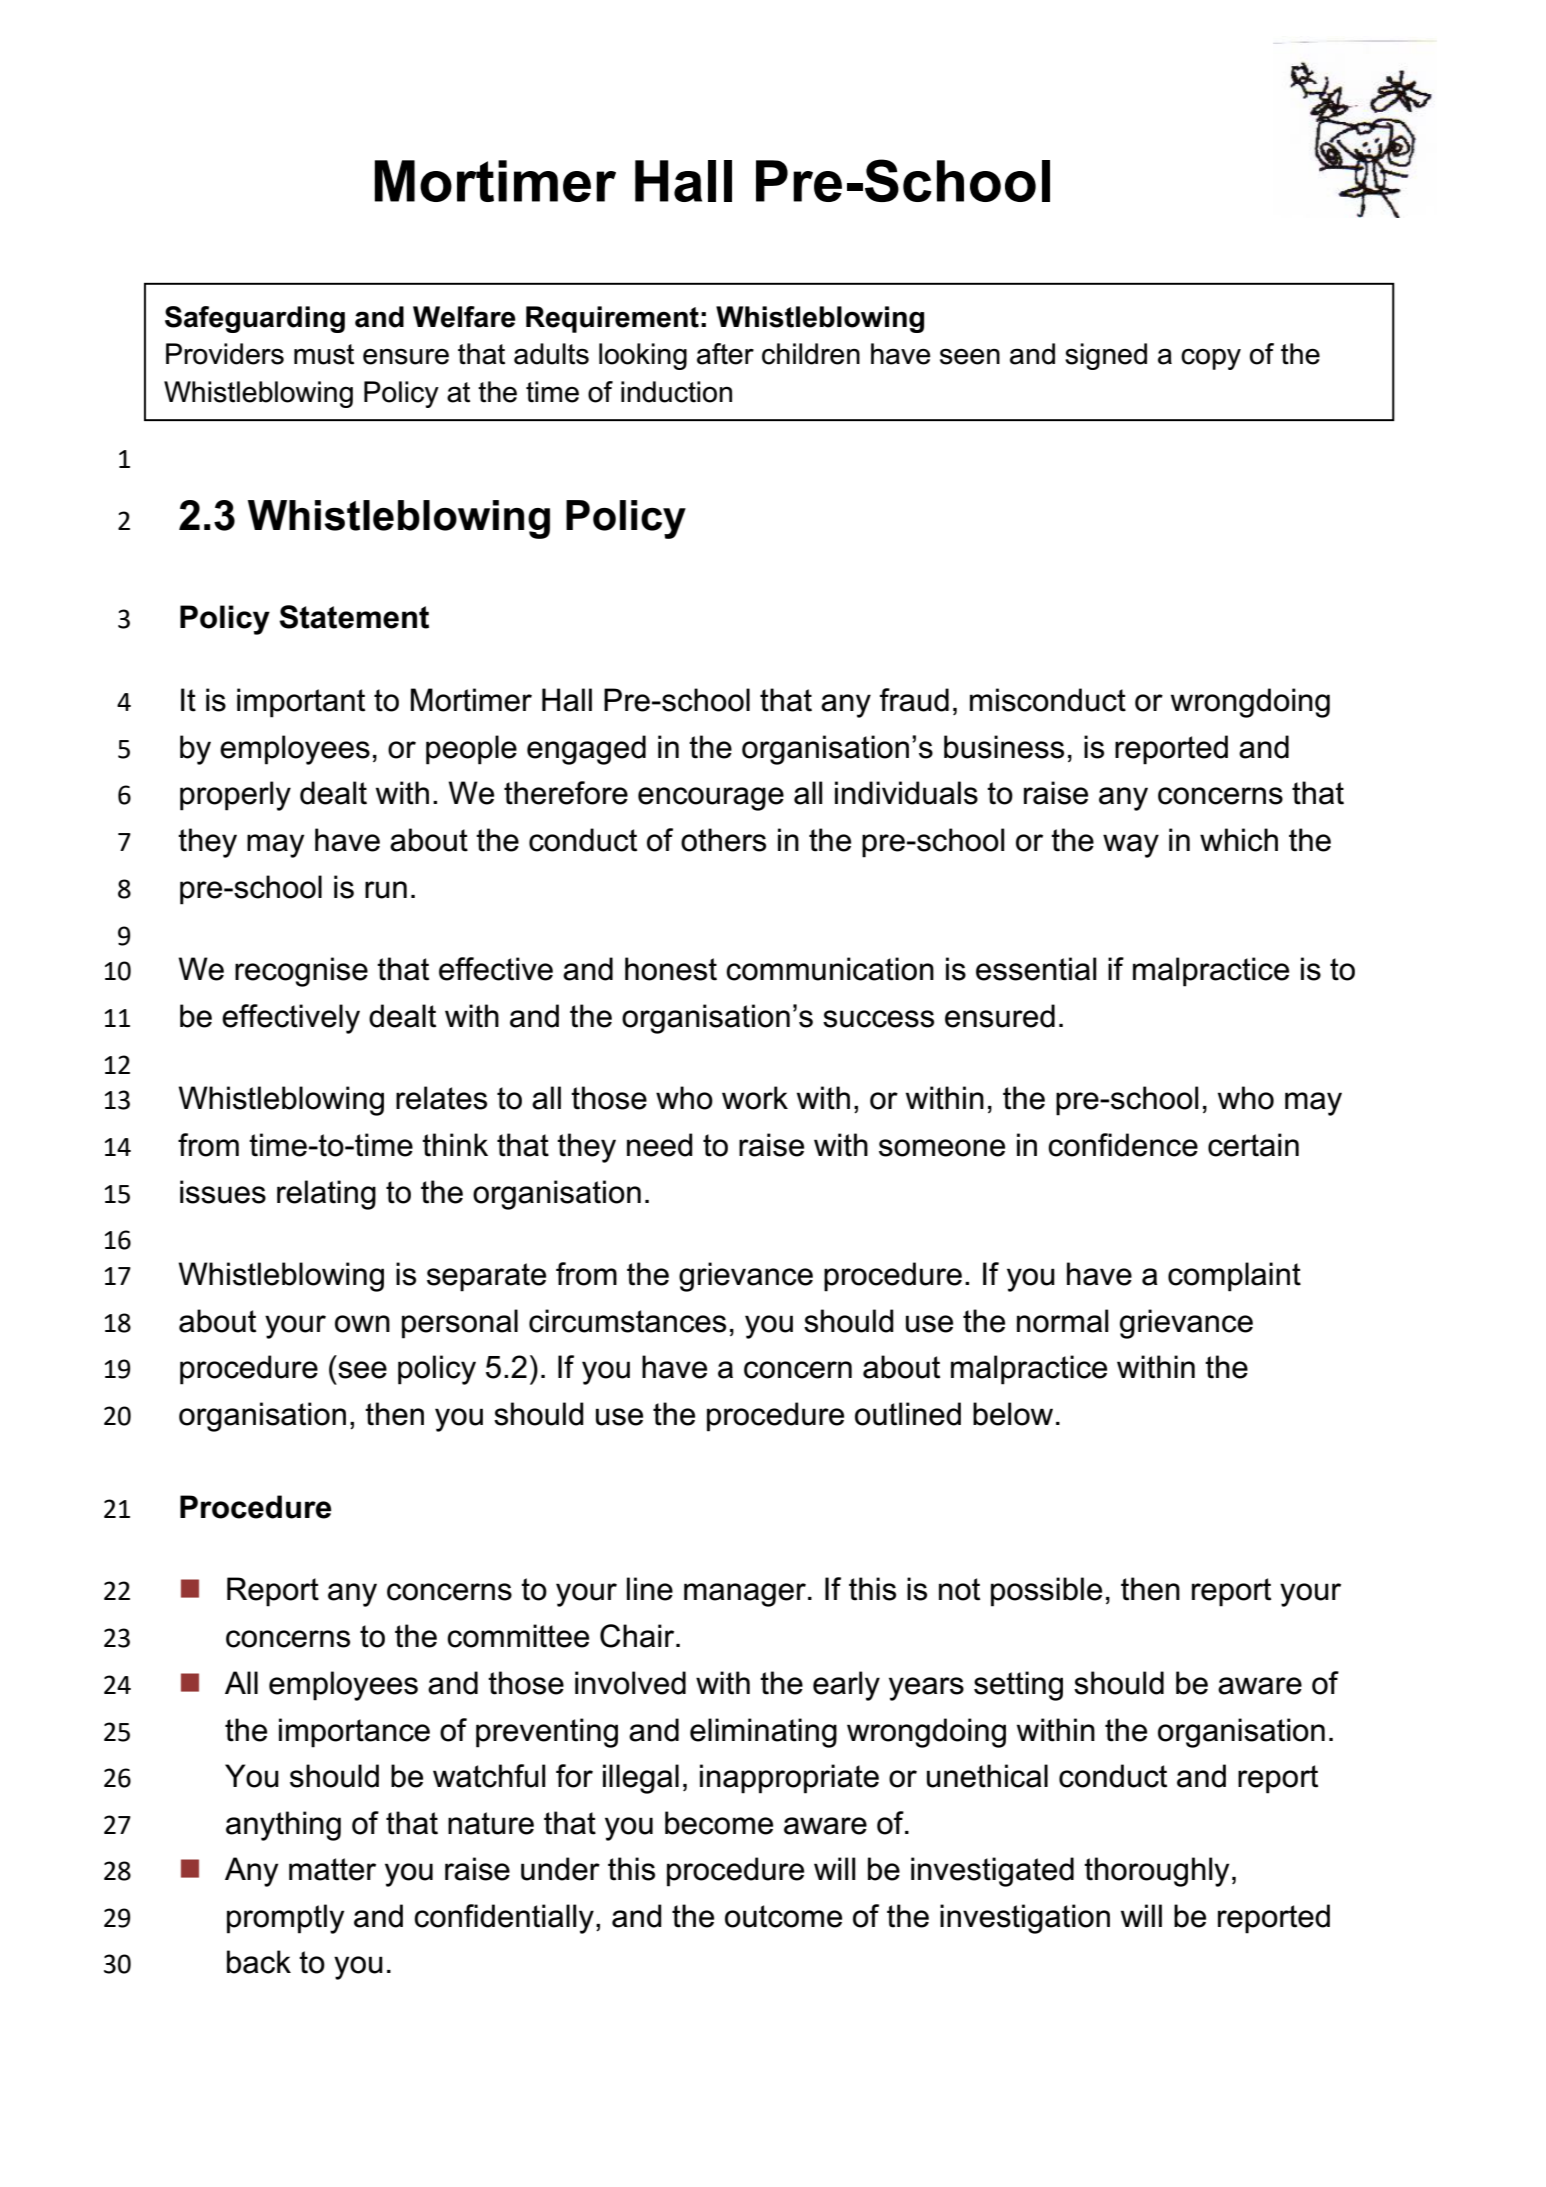 The image size is (1546, 2187). Describe the element at coordinates (755, 1098) in the page. I see `work` at that location.
